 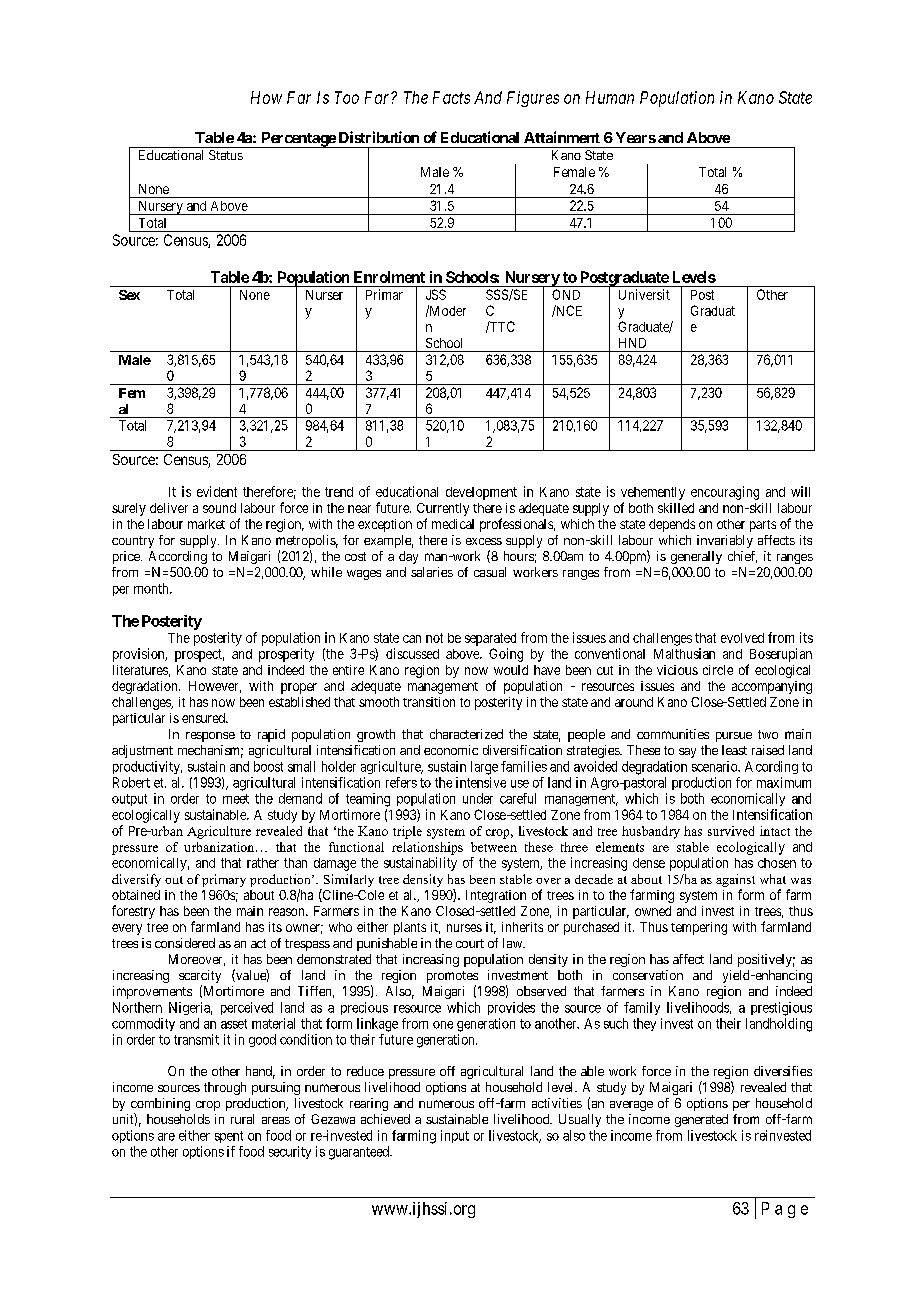 I want to click on encouraging, so click(x=725, y=493).
